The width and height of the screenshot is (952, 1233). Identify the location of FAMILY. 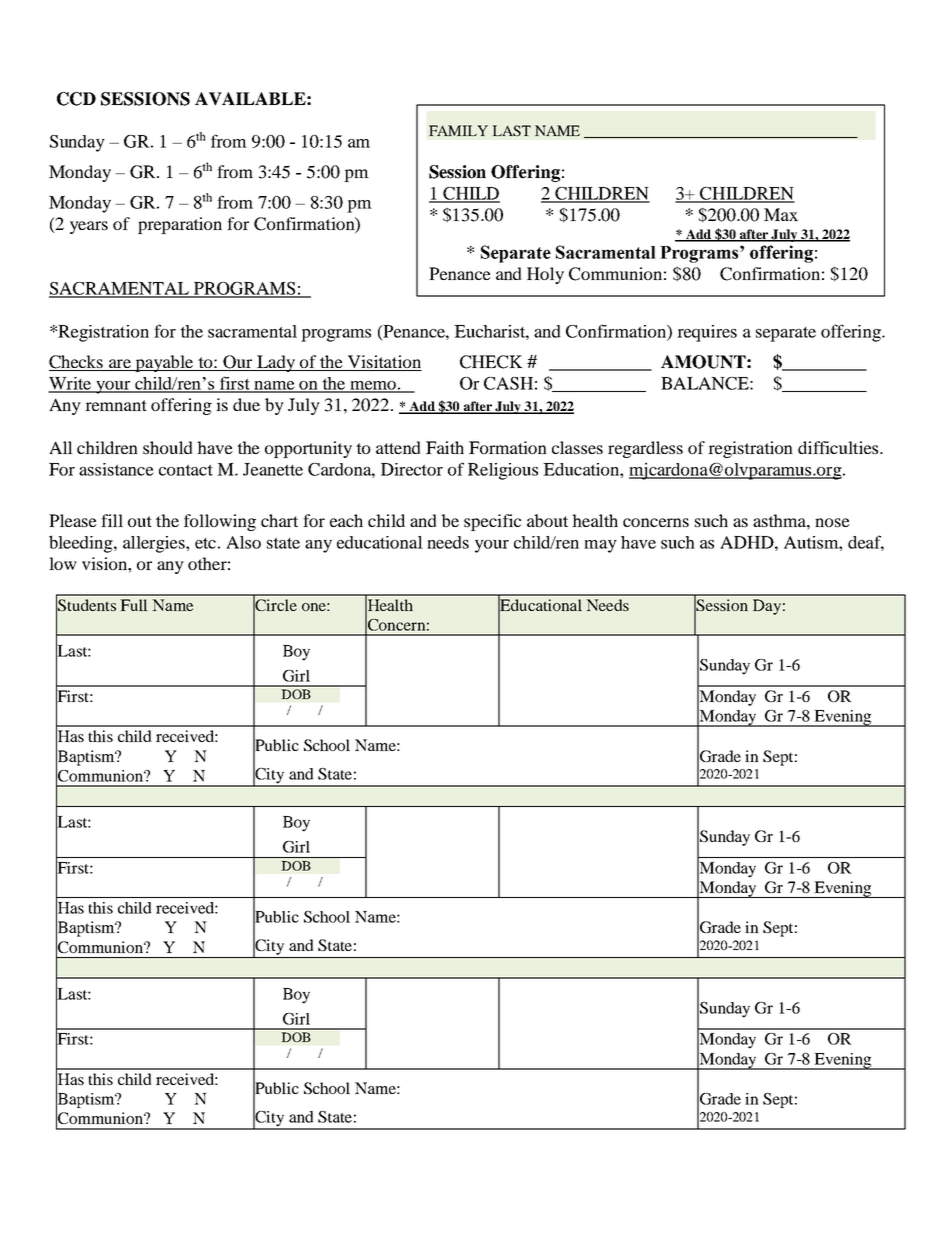
(458, 130).
